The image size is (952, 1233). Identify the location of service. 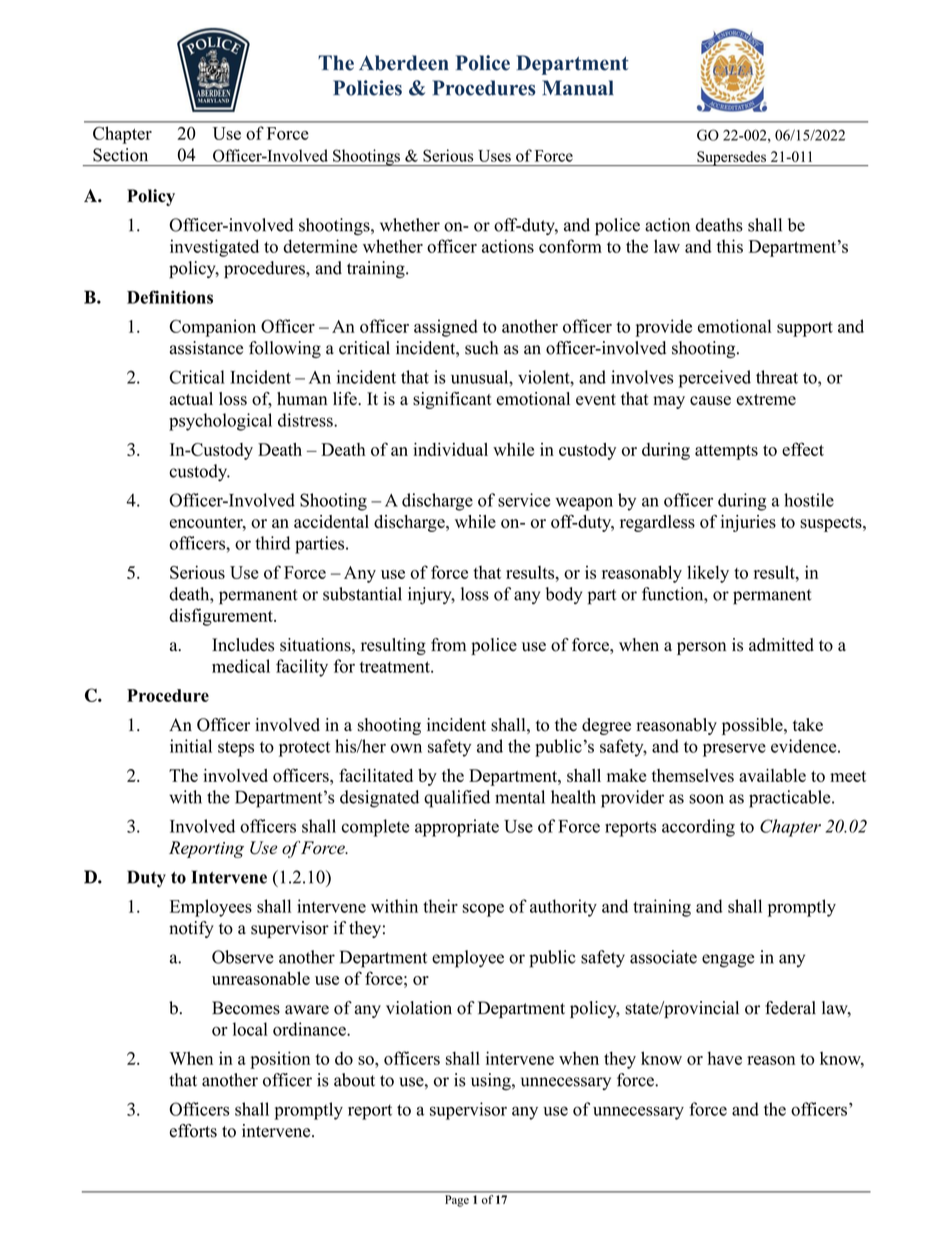
(524, 500).
